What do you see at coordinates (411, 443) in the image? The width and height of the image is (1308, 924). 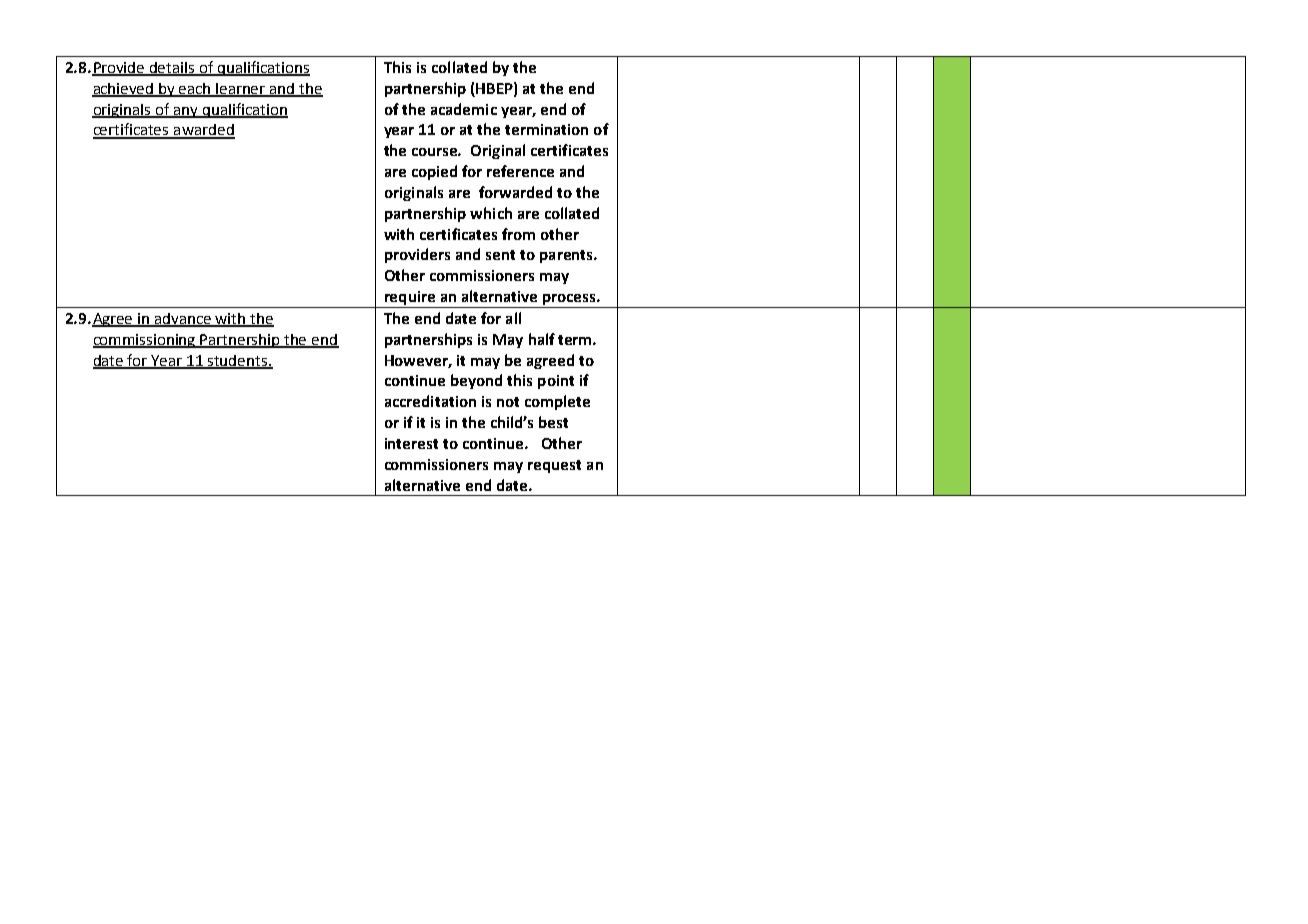 I see `interest` at bounding box center [411, 443].
